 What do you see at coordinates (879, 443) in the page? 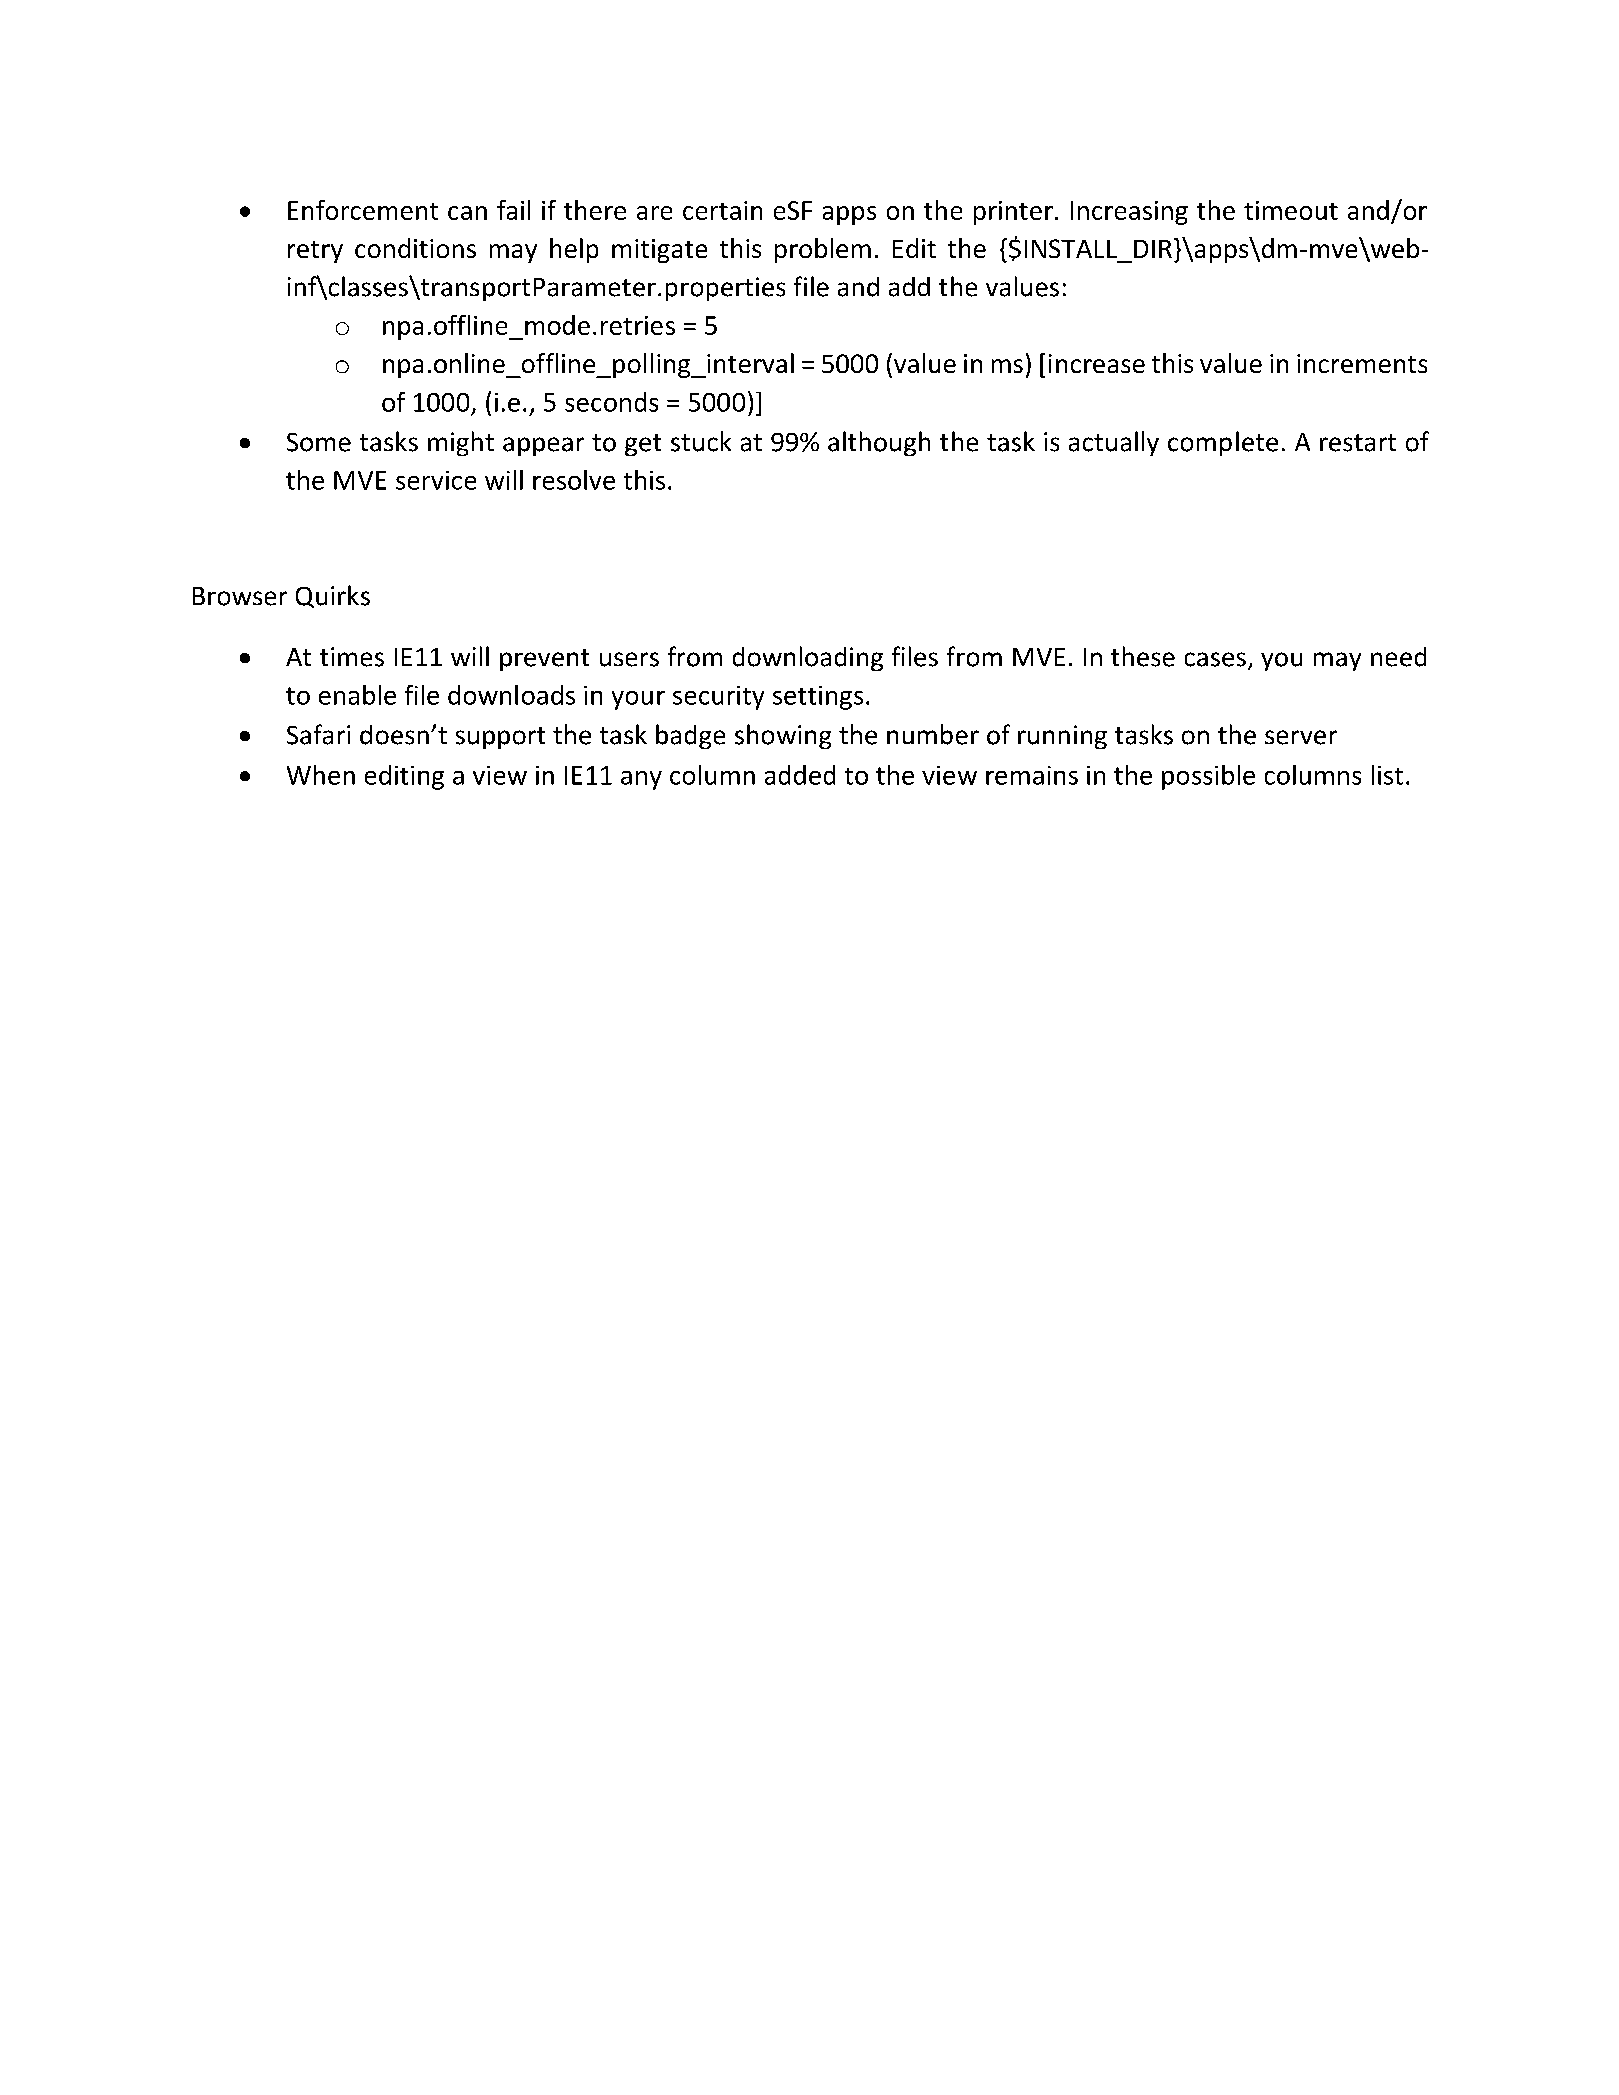
I see `although` at bounding box center [879, 443].
